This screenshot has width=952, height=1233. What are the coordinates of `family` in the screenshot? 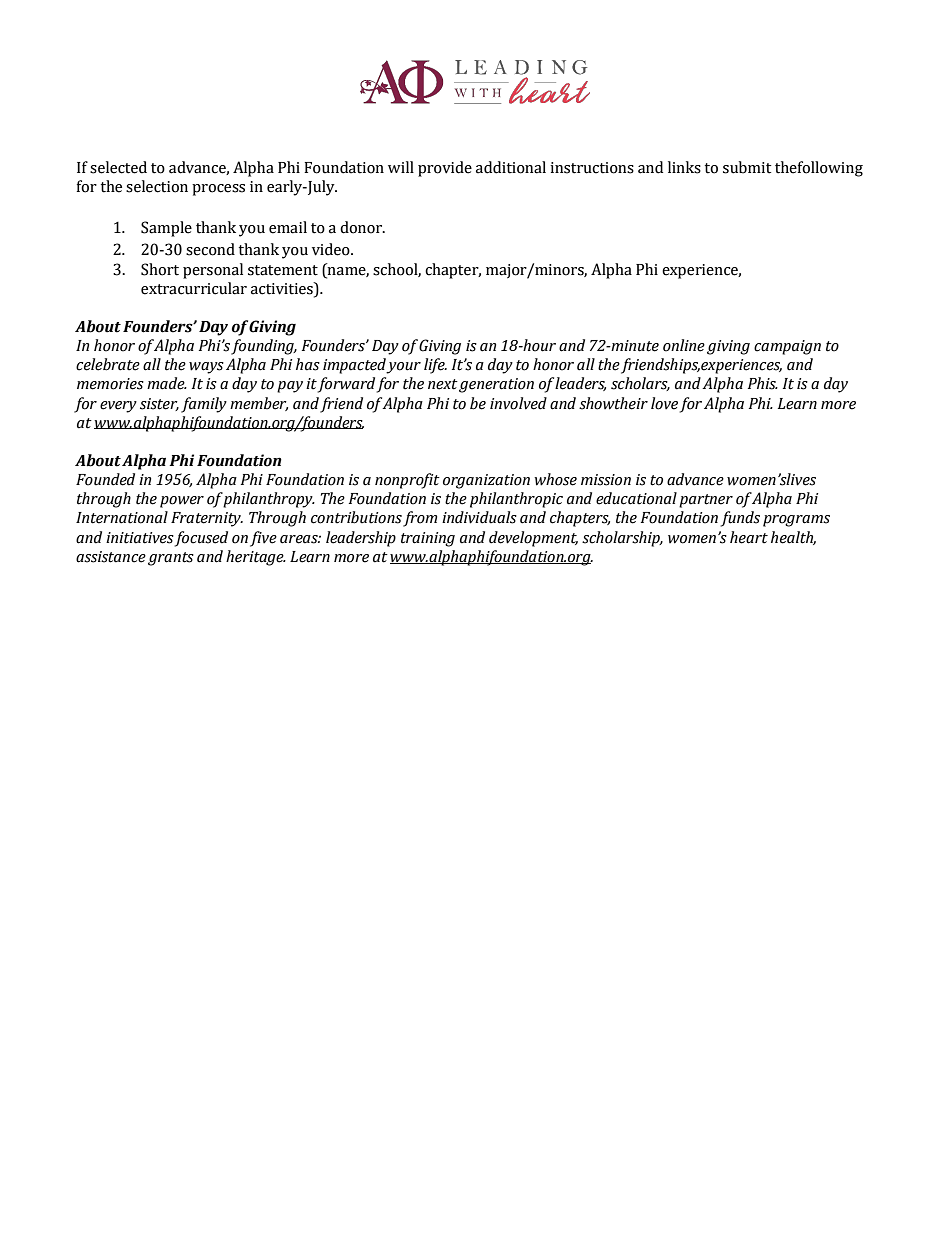 It's located at (204, 405).
